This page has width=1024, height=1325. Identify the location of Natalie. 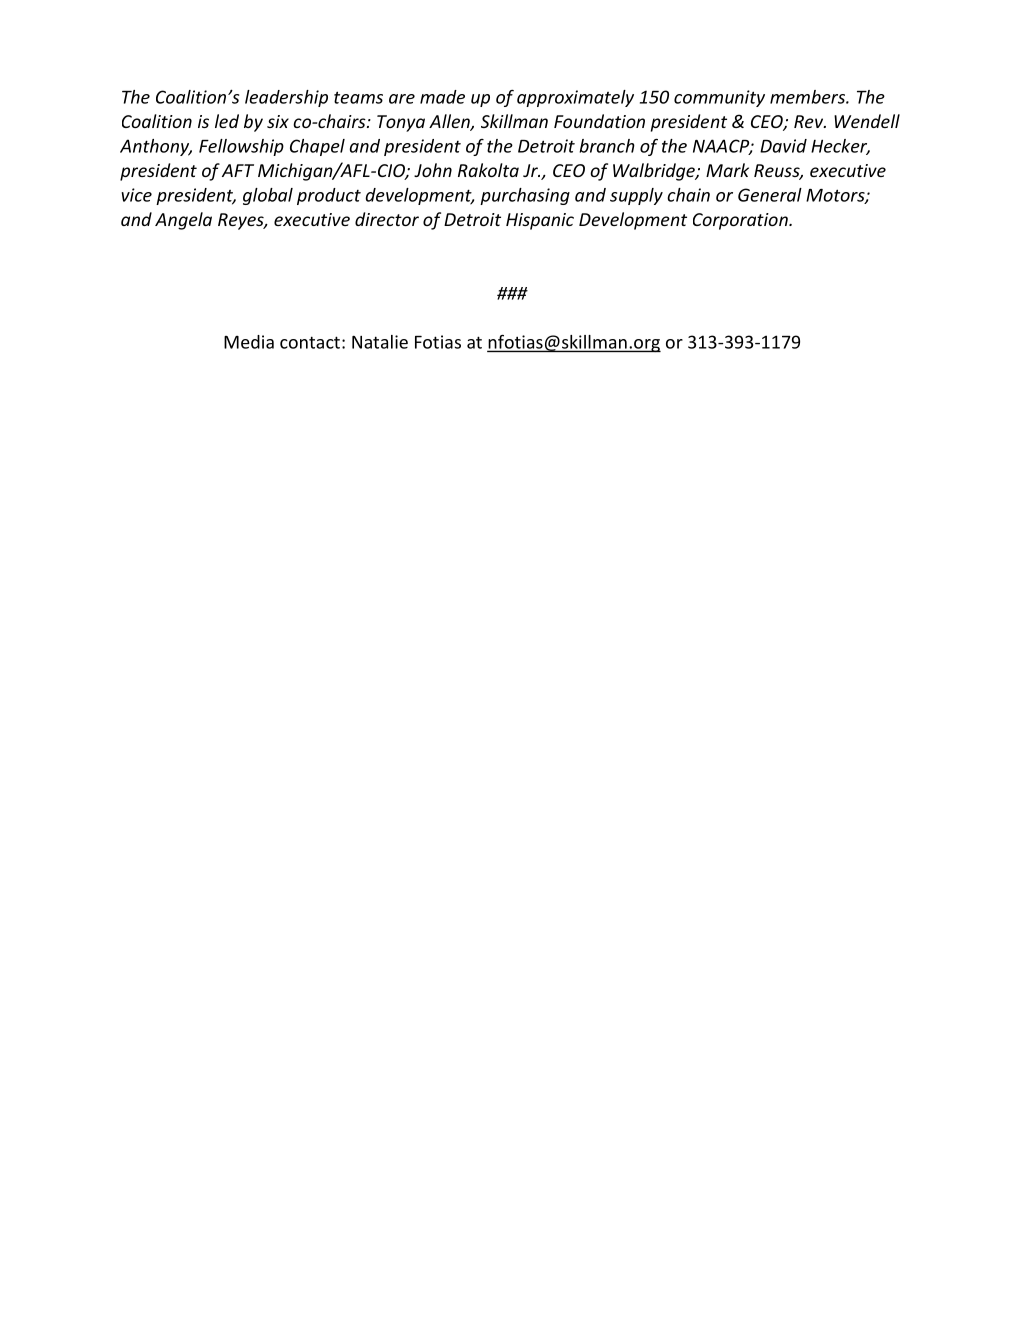
(380, 342).
